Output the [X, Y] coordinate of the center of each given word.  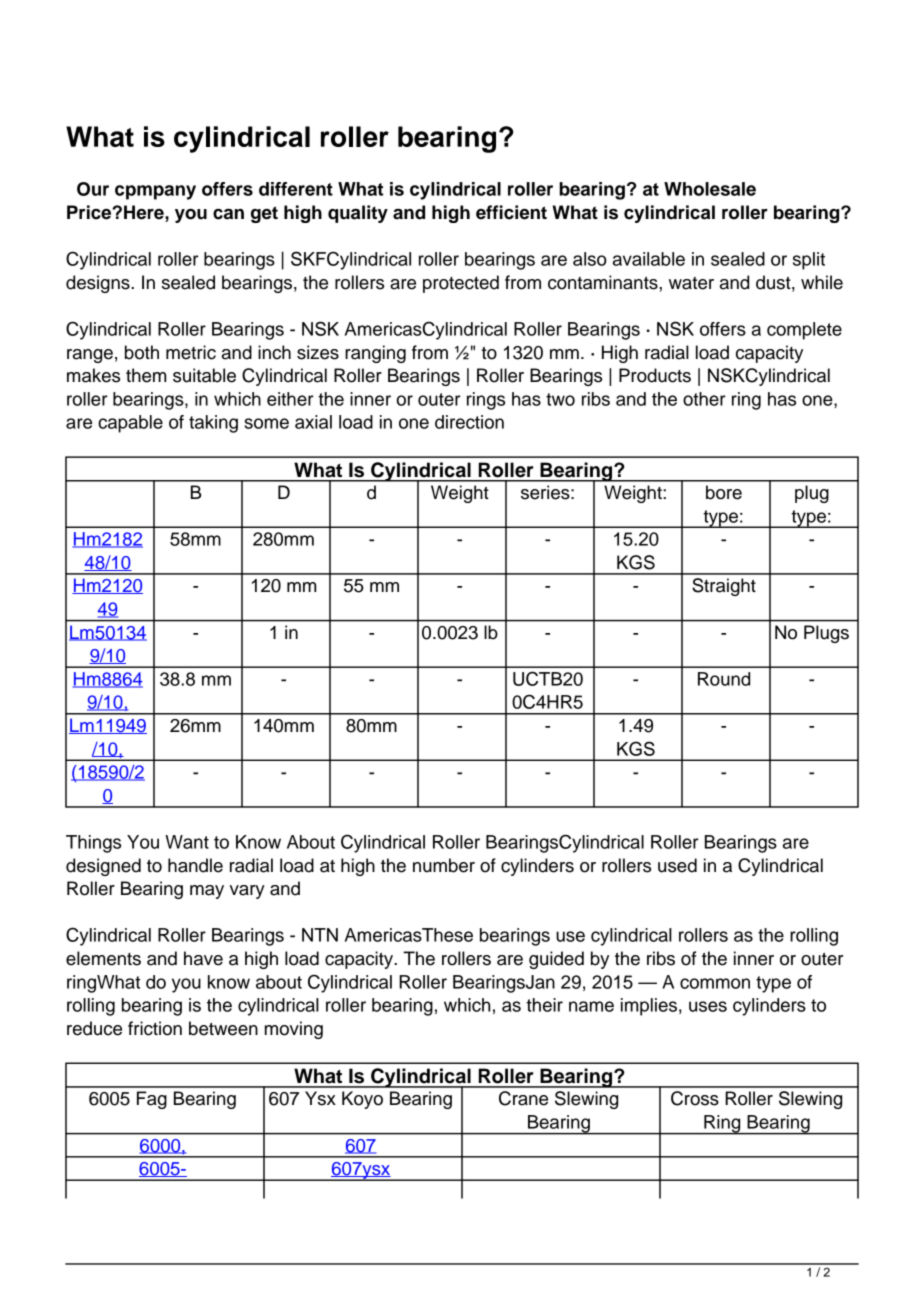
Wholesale [710, 189]
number [444, 865]
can [228, 214]
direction [469, 422]
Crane [523, 1098]
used [677, 865]
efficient [511, 212]
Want [187, 842]
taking [213, 424]
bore [724, 492]
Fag [152, 1100]
